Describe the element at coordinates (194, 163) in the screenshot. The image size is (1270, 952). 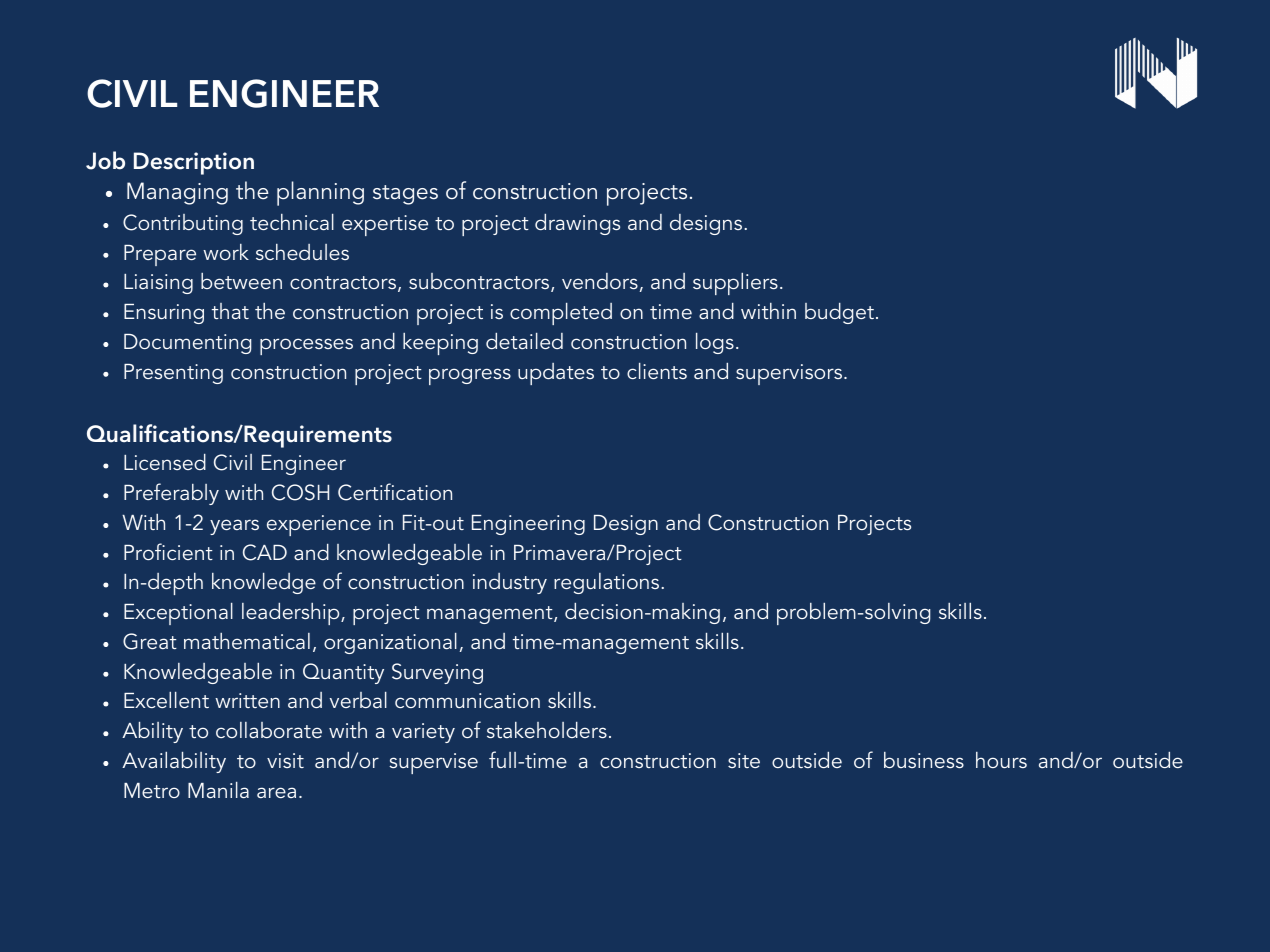
I see `Description` at that location.
